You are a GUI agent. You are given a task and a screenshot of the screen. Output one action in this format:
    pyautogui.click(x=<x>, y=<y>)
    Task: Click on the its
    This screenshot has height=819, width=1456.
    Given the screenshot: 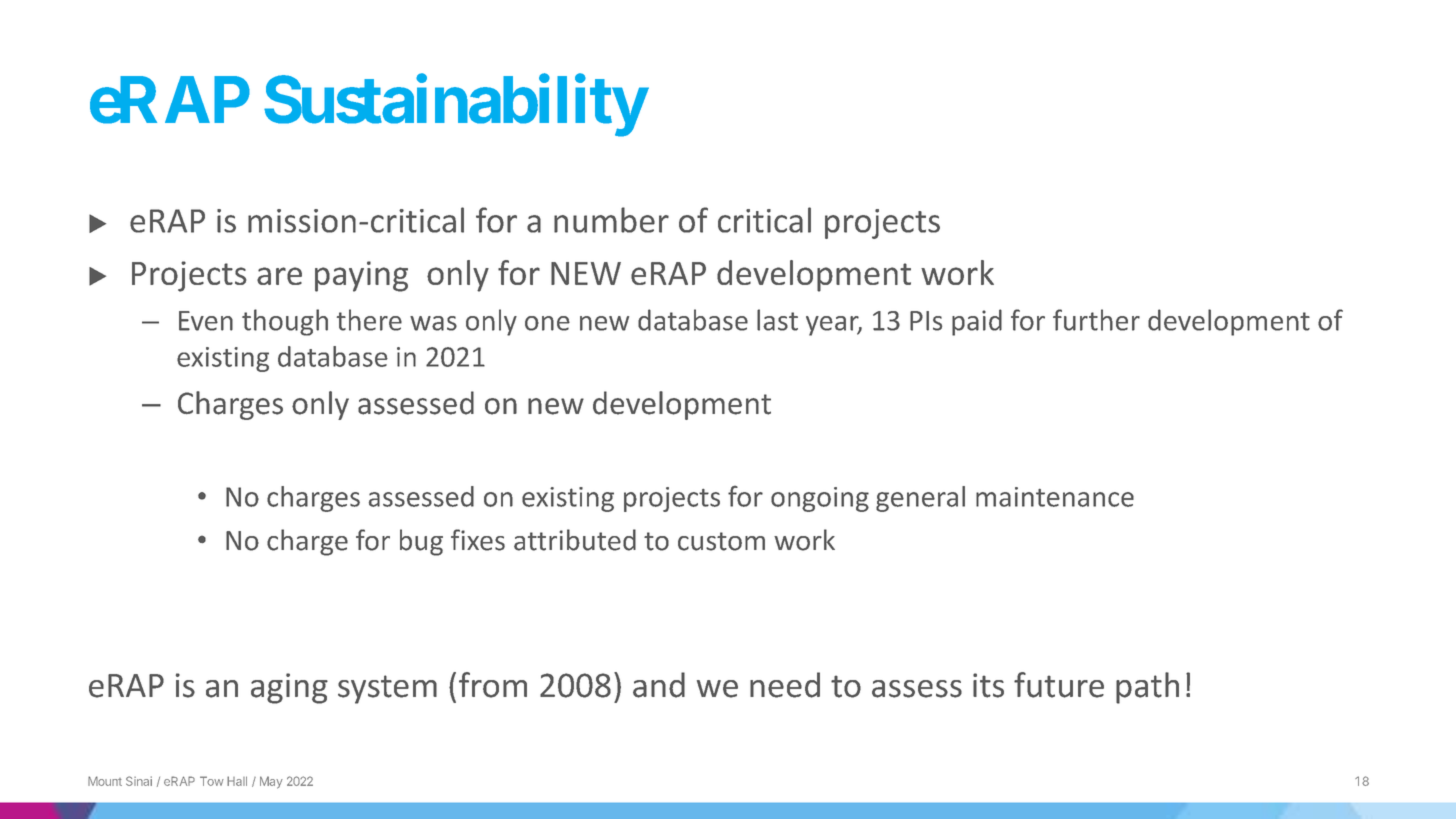 What is the action you would take?
    pyautogui.click(x=988, y=685)
